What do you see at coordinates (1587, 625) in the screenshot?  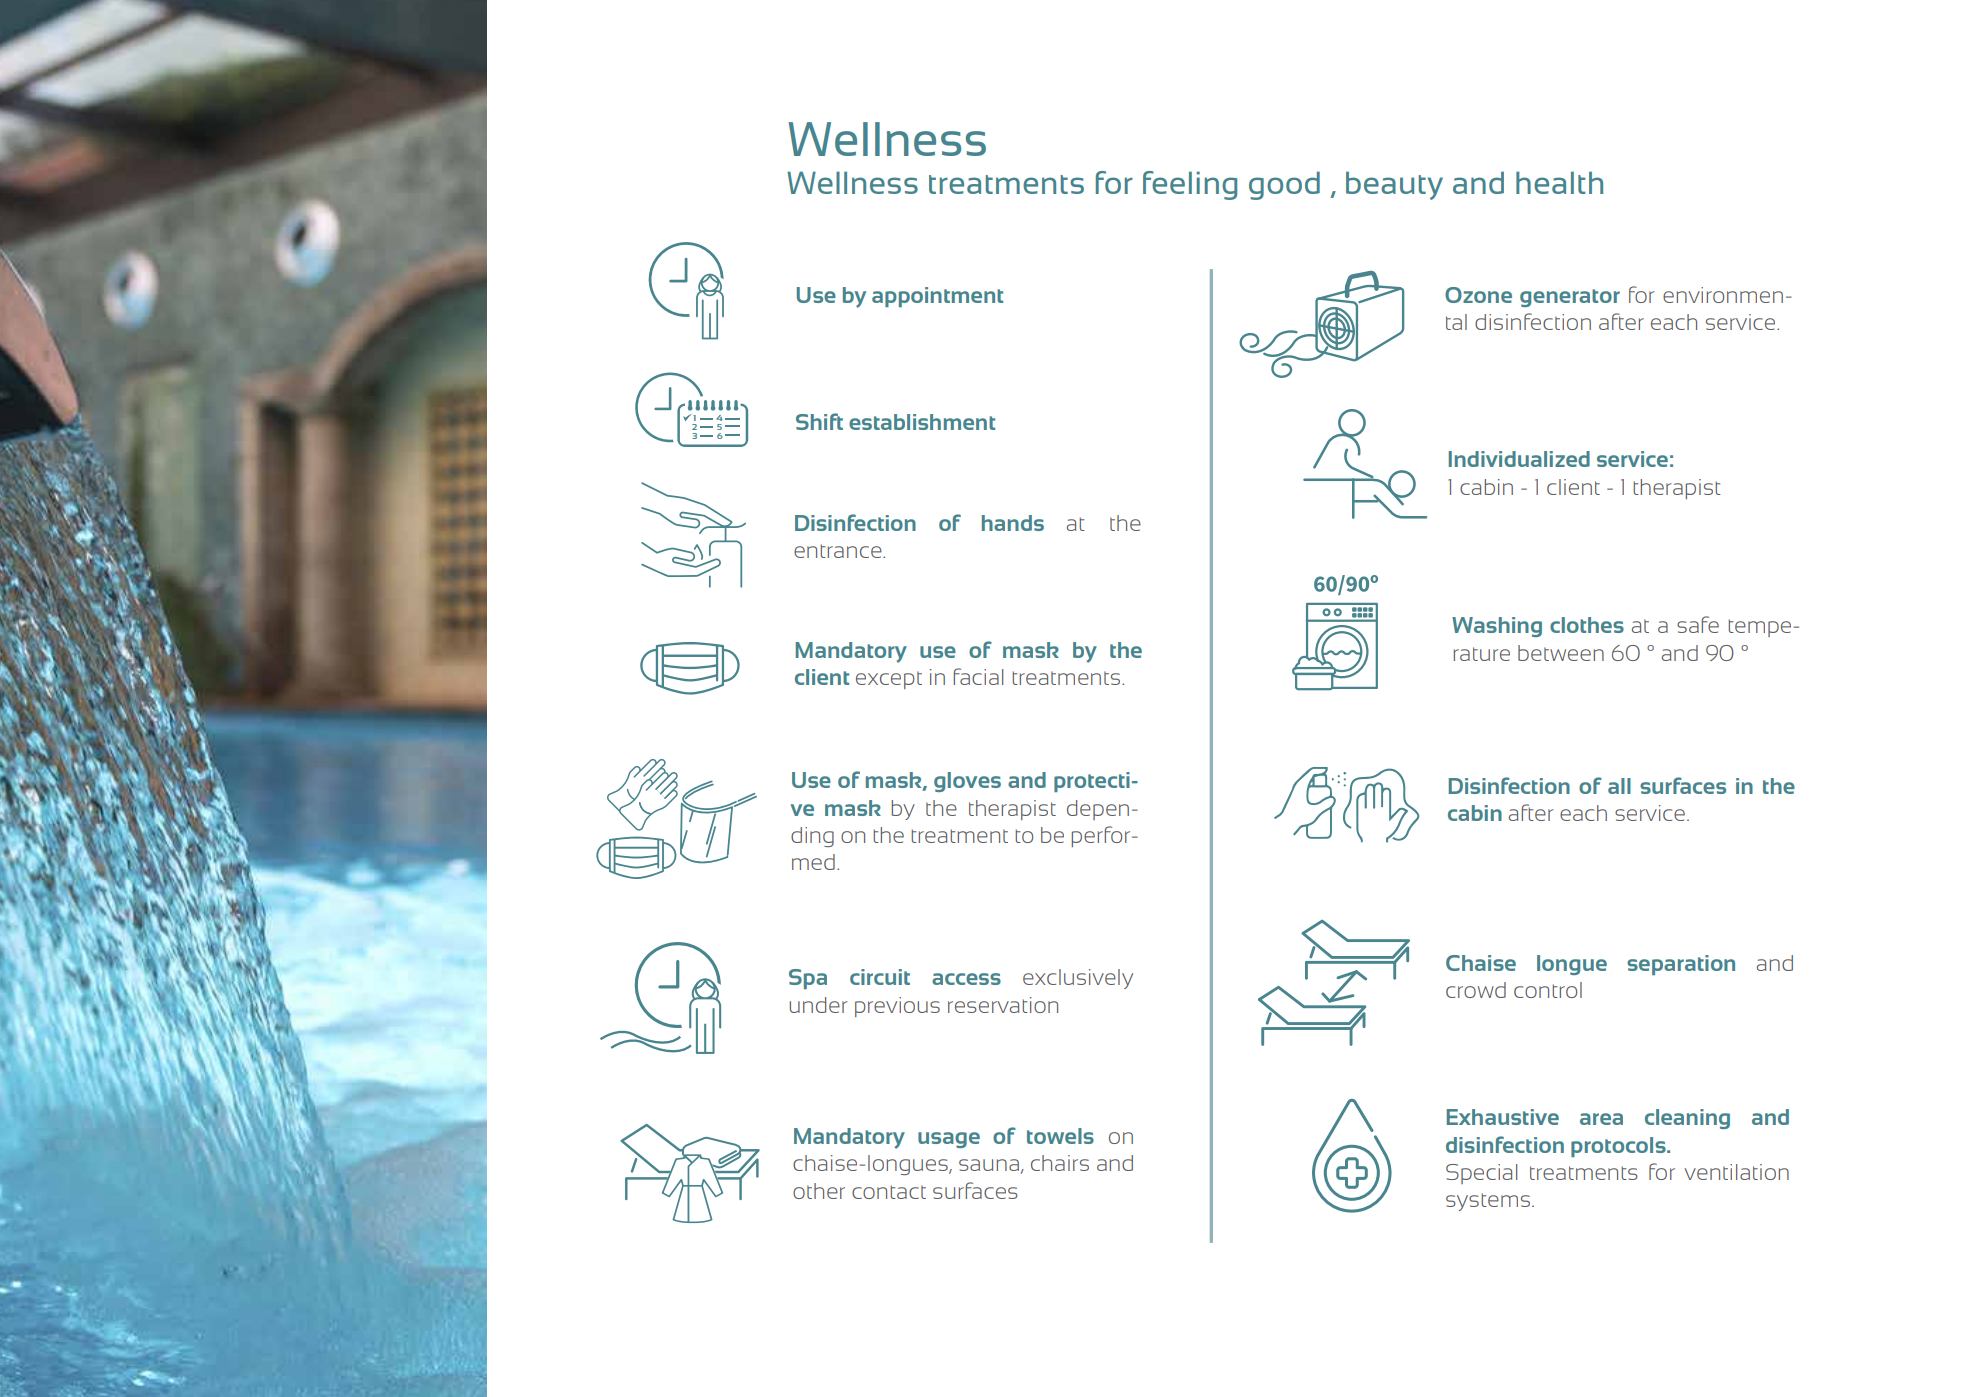 I see `clothes` at bounding box center [1587, 625].
